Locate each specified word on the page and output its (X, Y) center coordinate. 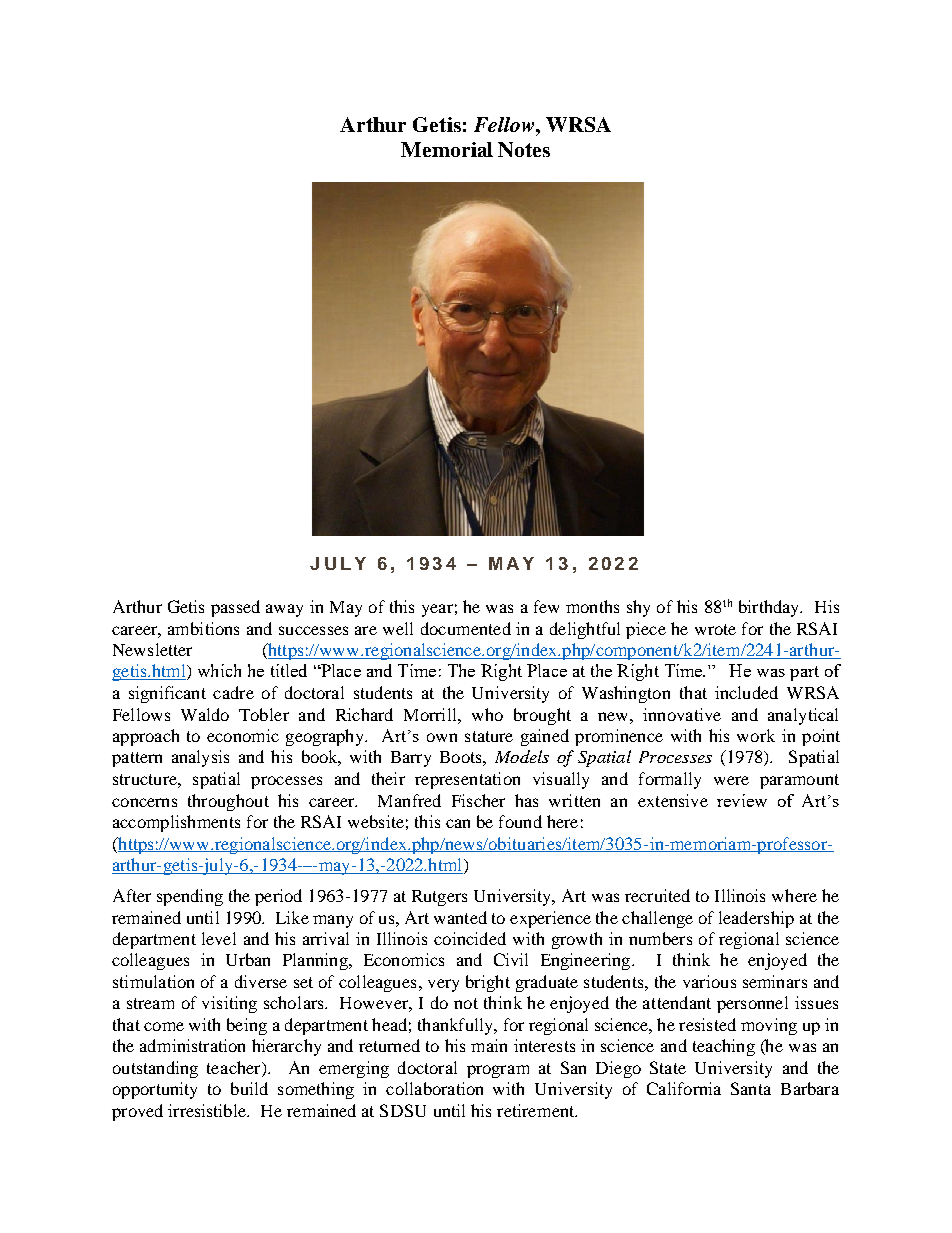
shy (638, 608)
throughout (228, 802)
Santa (751, 1088)
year (437, 610)
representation (467, 780)
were (731, 780)
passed (235, 608)
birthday (770, 608)
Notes (524, 149)
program (498, 1071)
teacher (235, 1067)
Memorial (447, 149)
